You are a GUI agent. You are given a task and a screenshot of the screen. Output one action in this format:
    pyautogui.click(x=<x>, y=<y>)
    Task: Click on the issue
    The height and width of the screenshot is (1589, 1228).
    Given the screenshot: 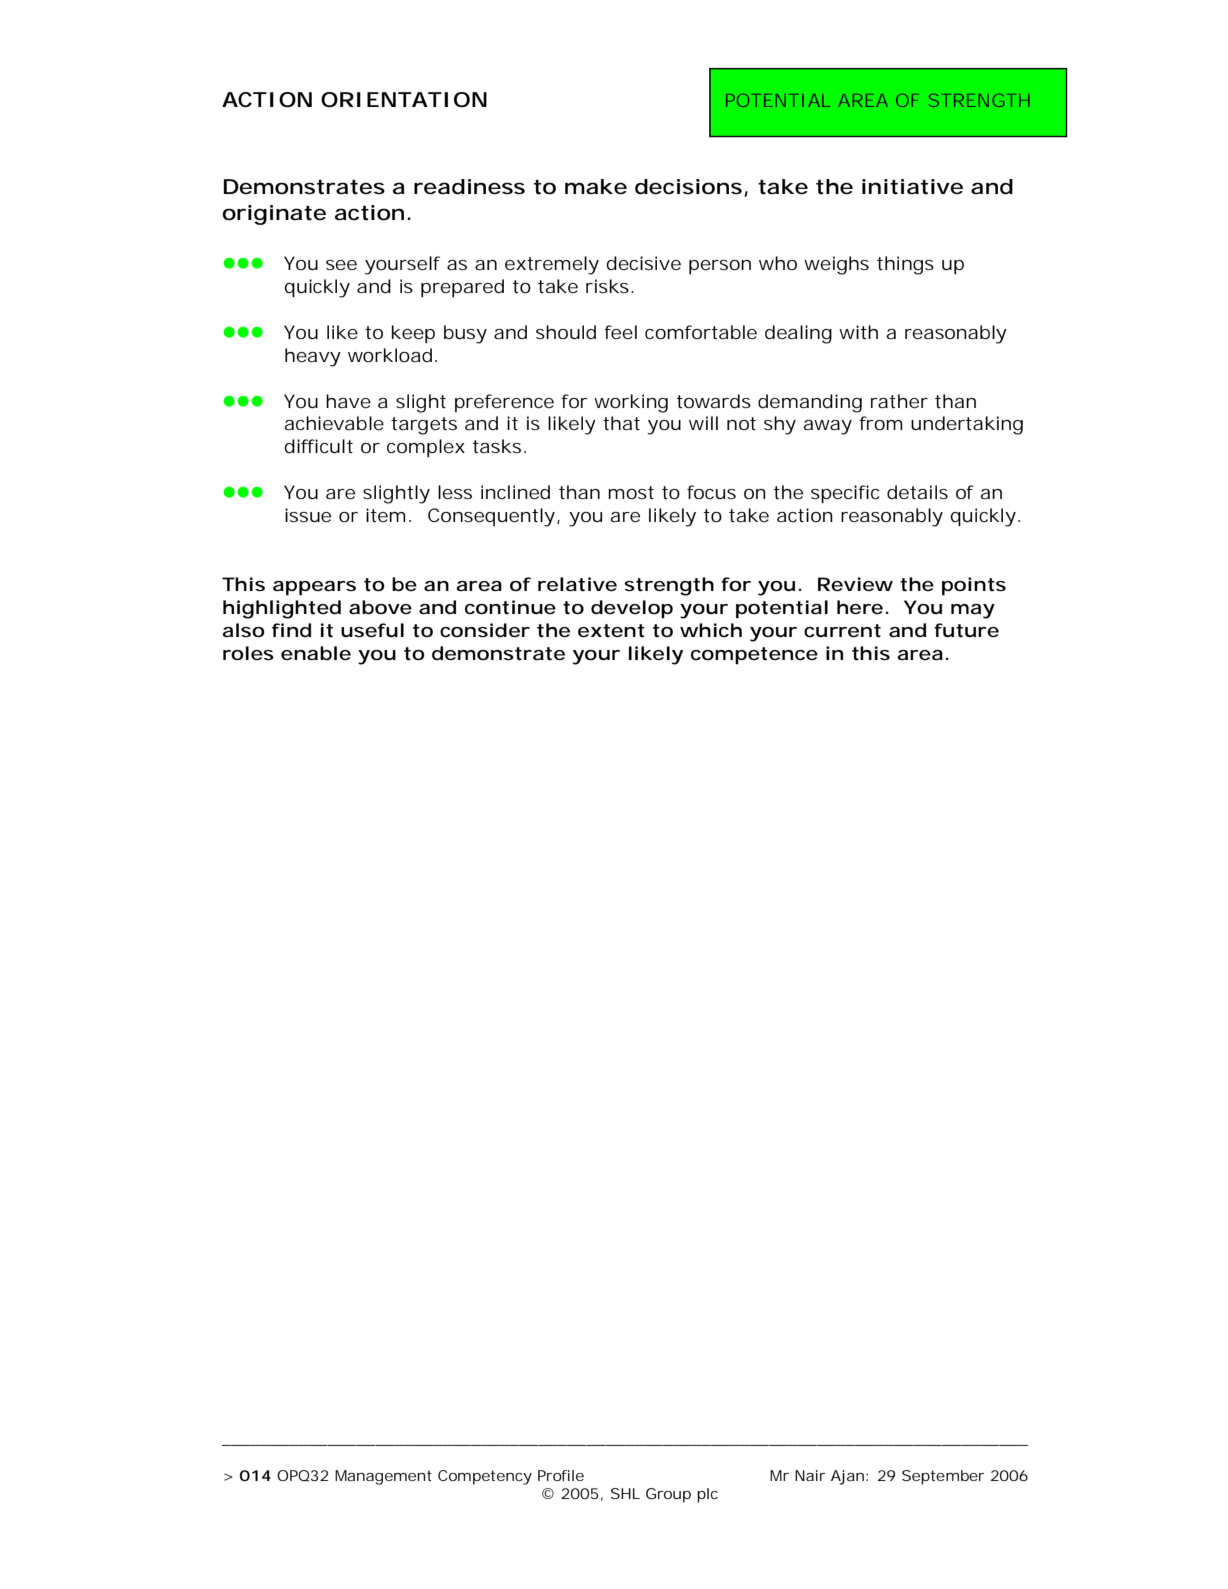 What is the action you would take?
    pyautogui.click(x=308, y=515)
